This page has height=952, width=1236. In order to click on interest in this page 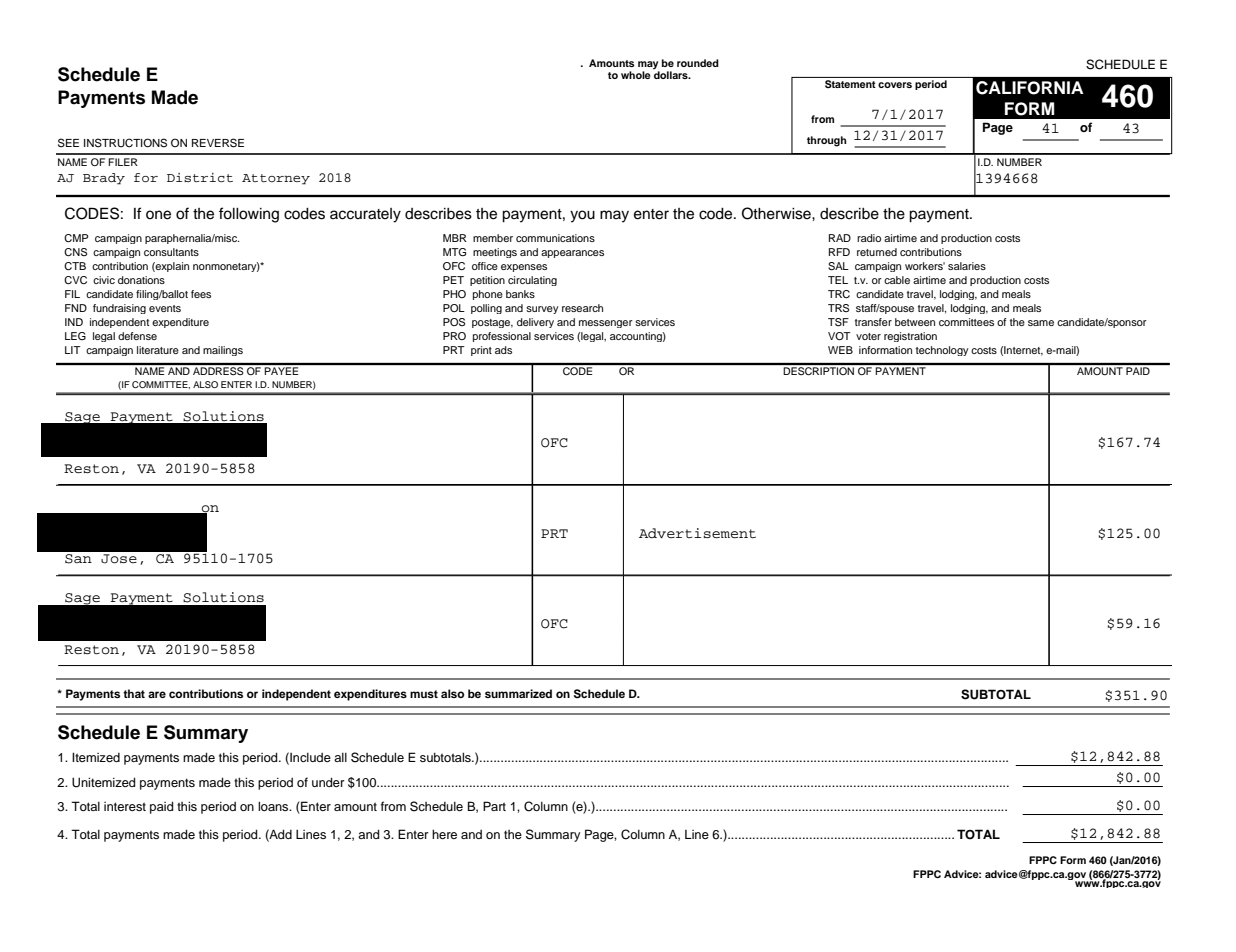, I will do `click(125, 806)`.
